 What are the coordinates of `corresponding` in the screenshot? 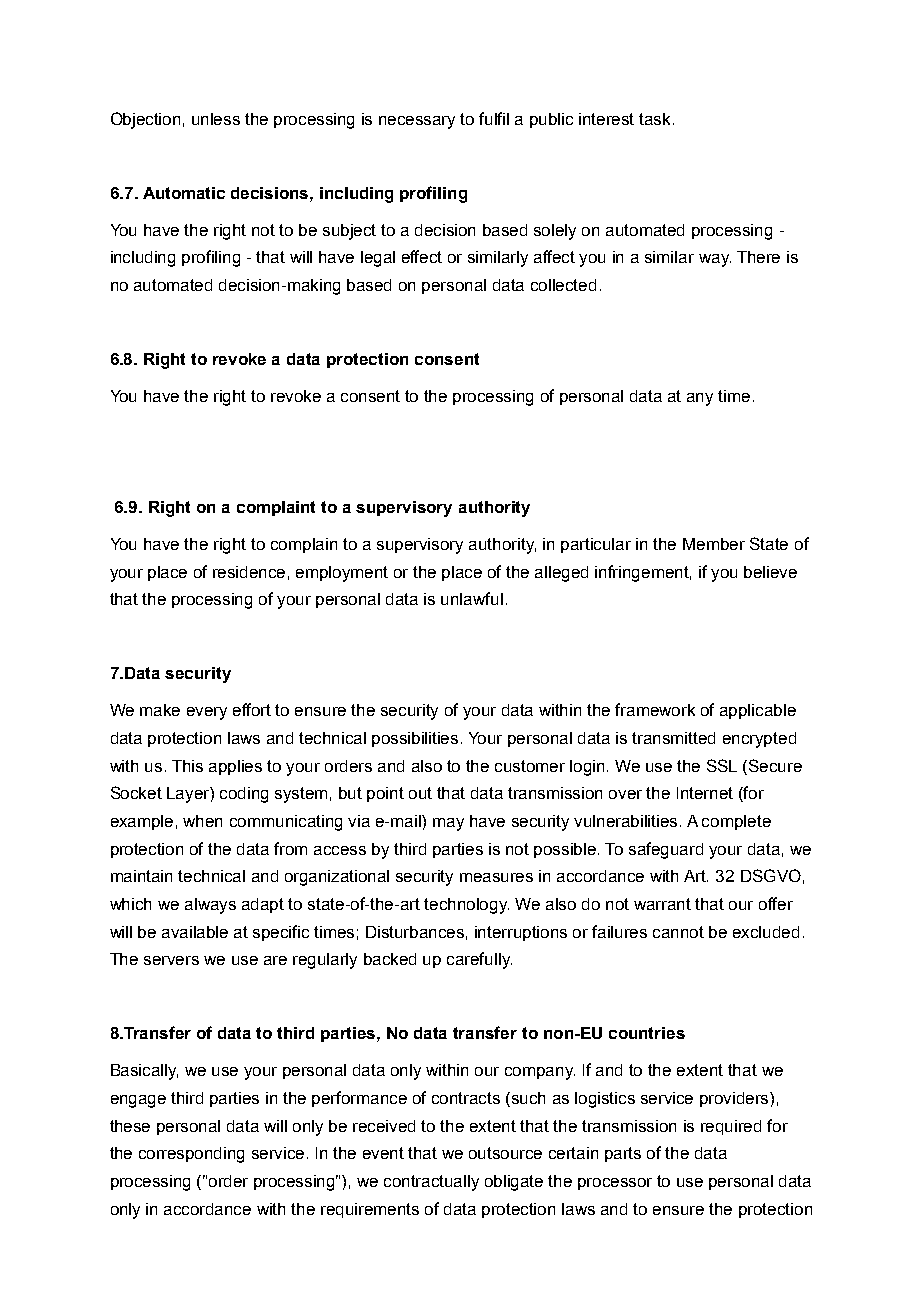 It's located at (191, 1155).
